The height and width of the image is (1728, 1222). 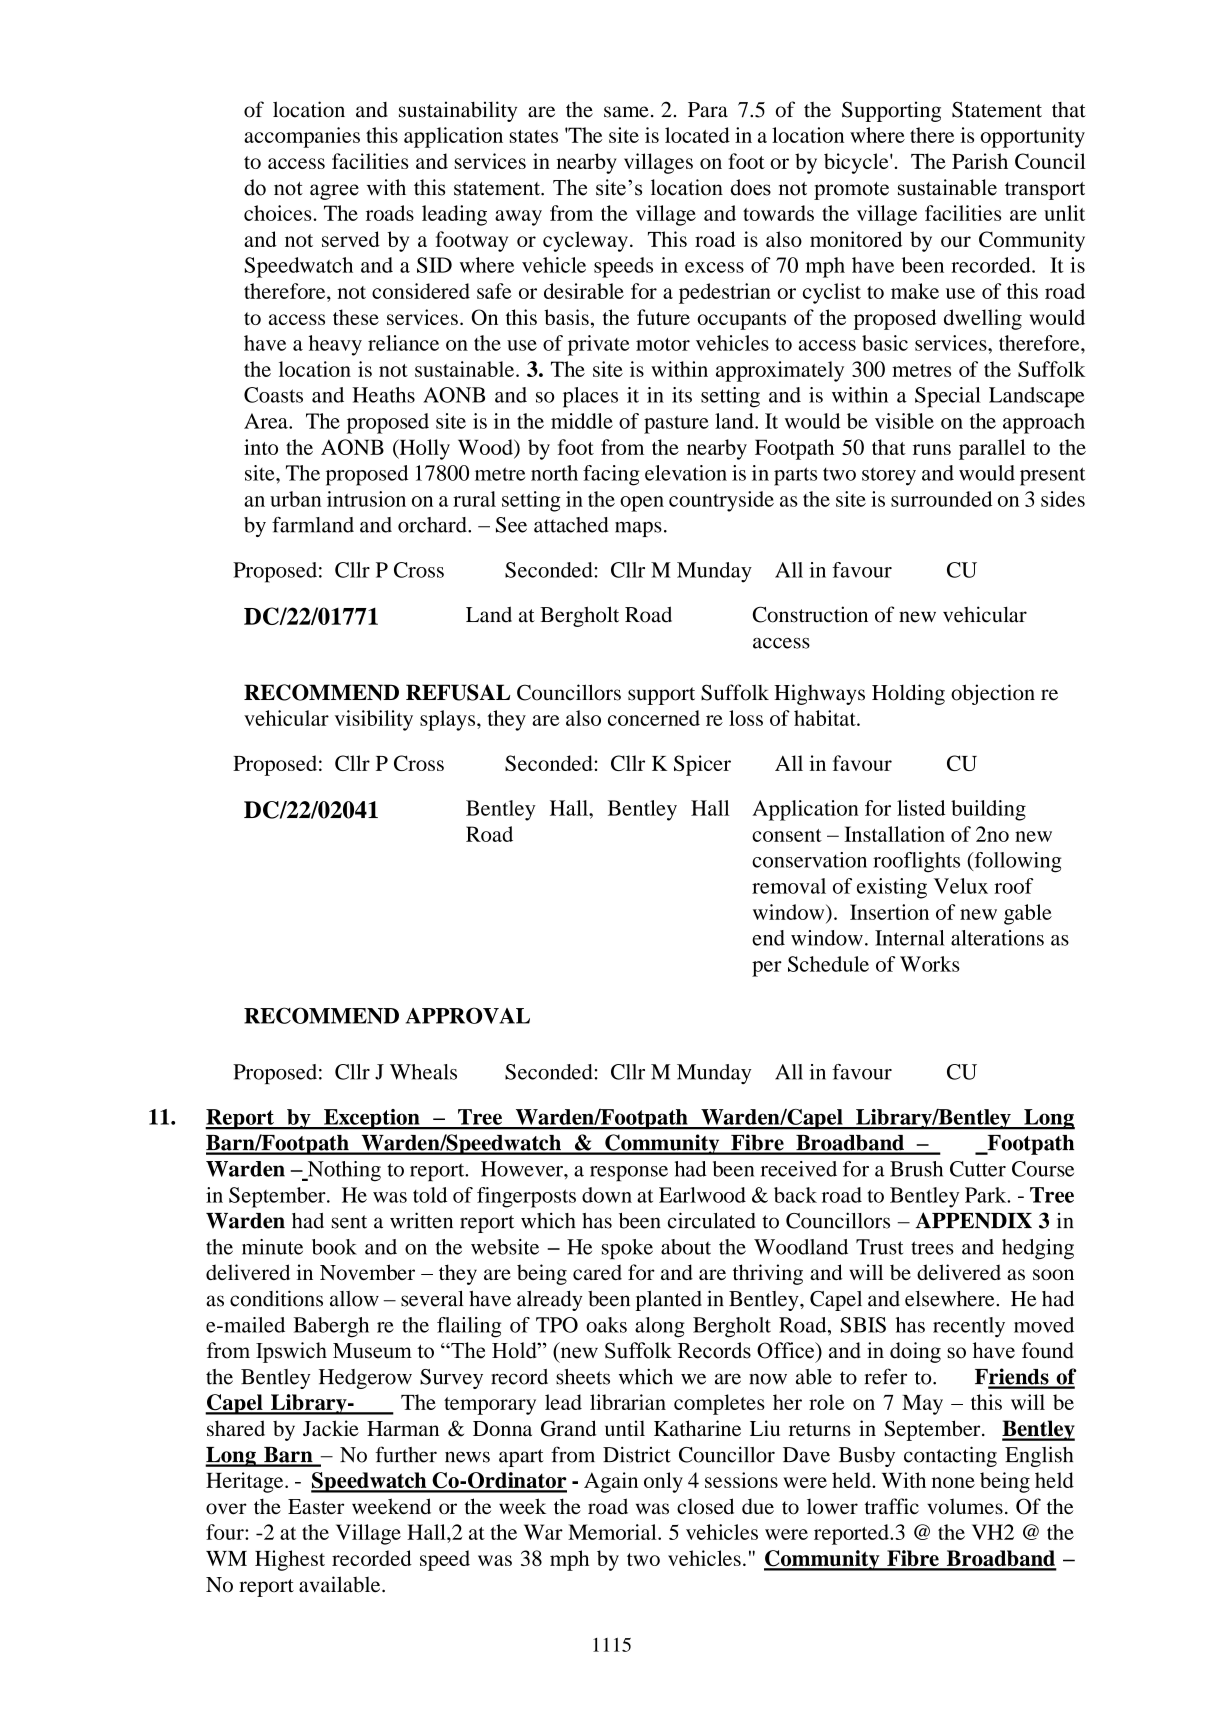 What do you see at coordinates (626, 112) in the image?
I see `same` at bounding box center [626, 112].
